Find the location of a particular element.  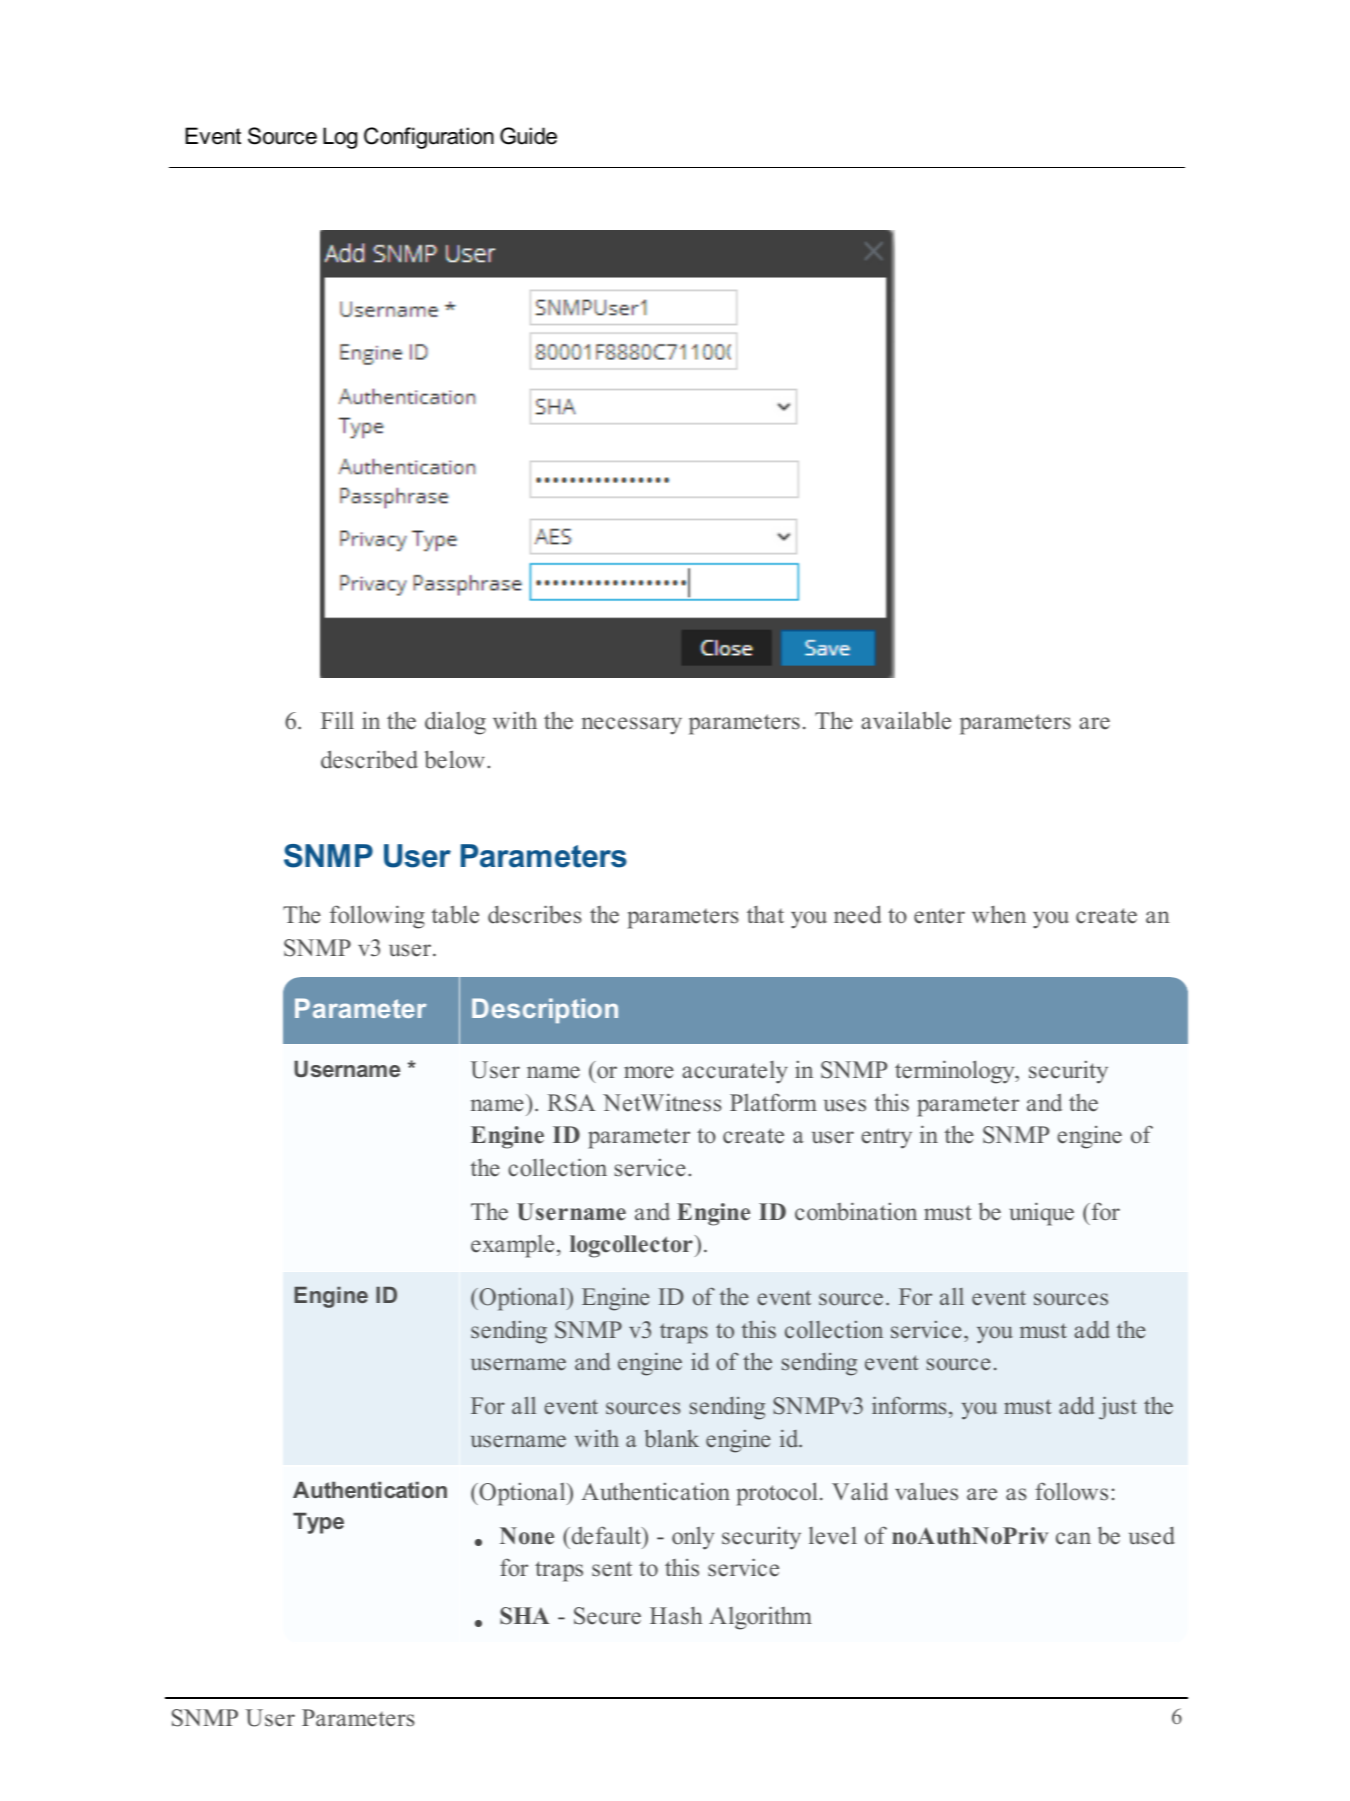

necessary is located at coordinates (632, 726).
